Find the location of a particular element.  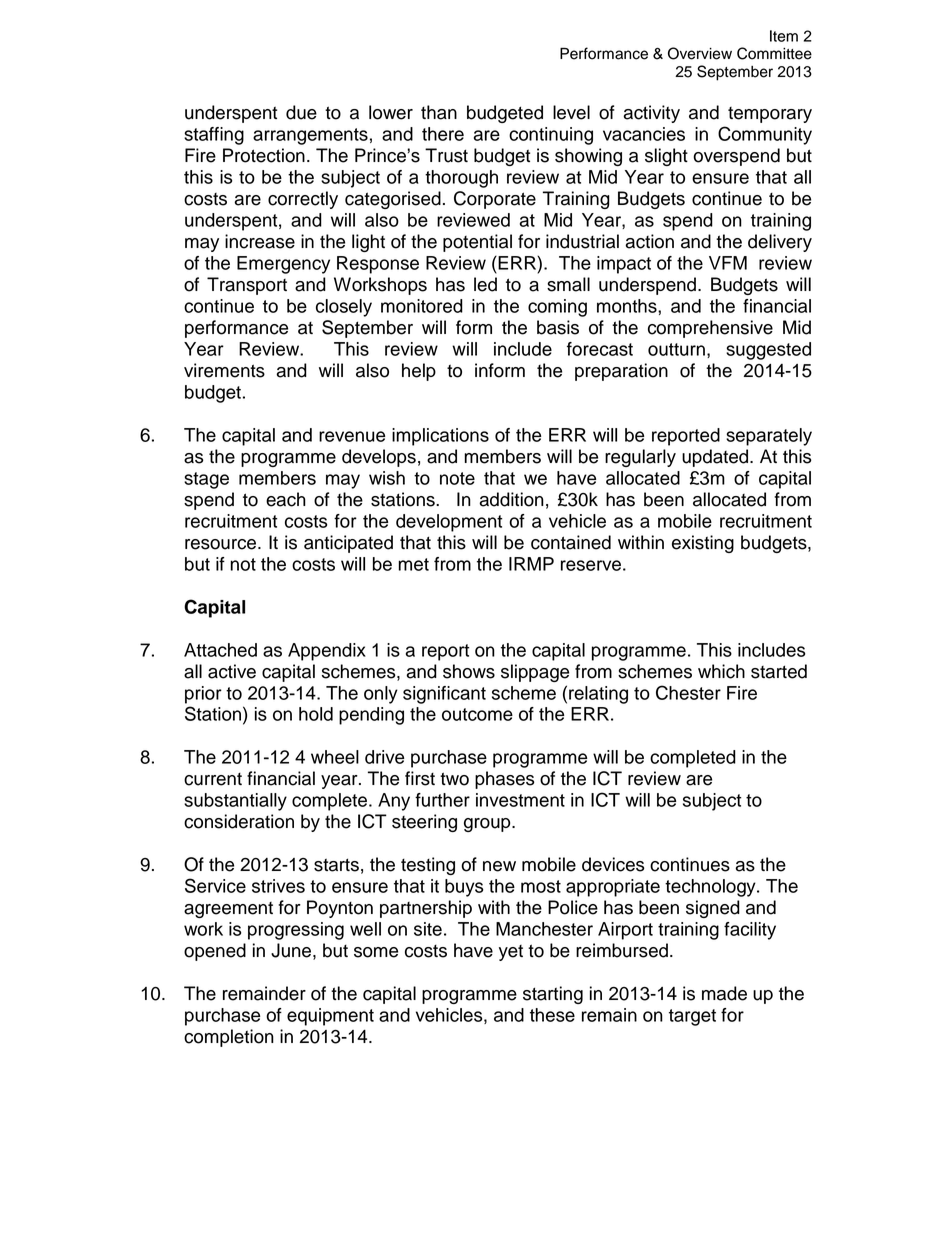

made is located at coordinates (724, 993).
